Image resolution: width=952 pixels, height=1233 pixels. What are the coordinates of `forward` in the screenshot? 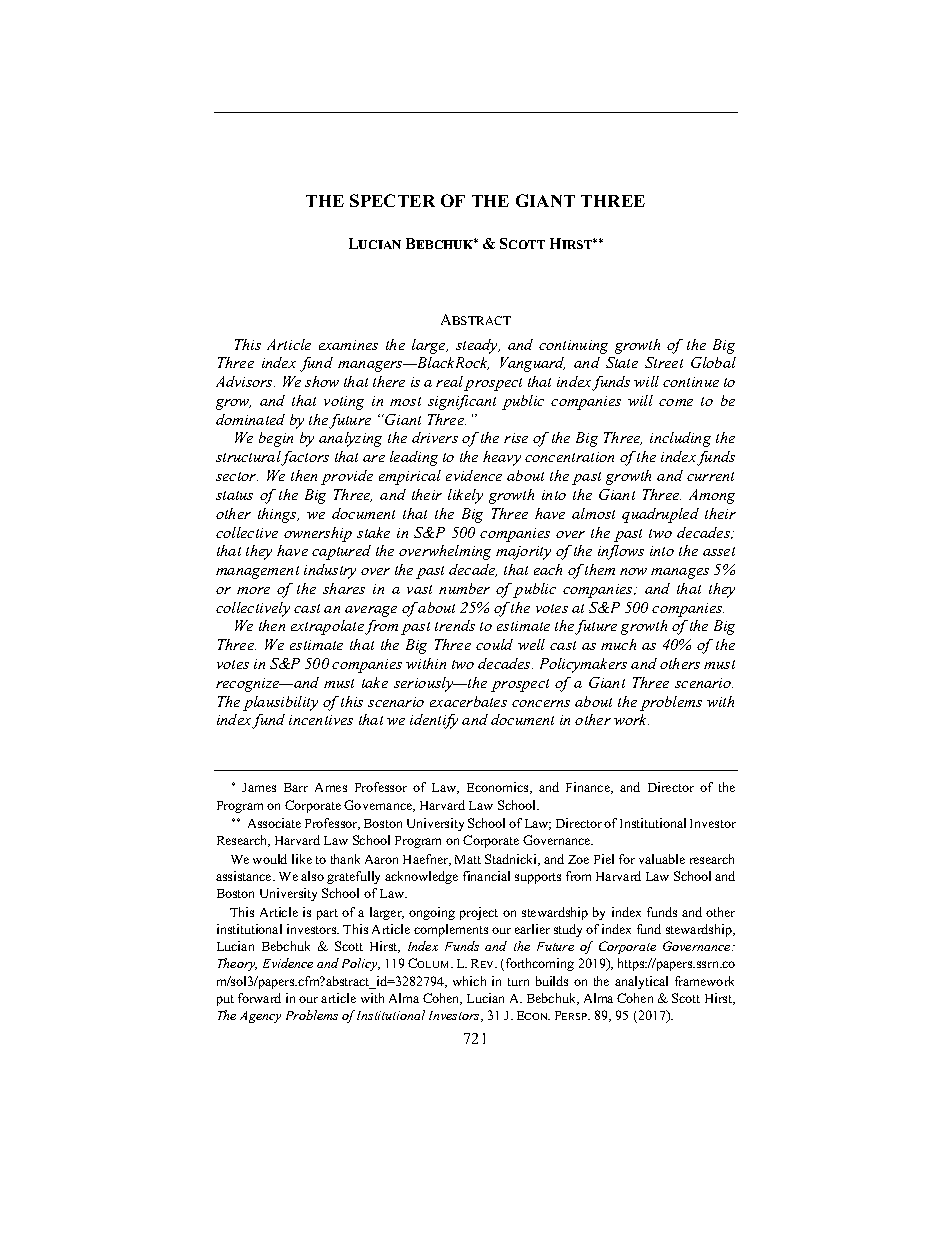 It's located at (259, 998).
